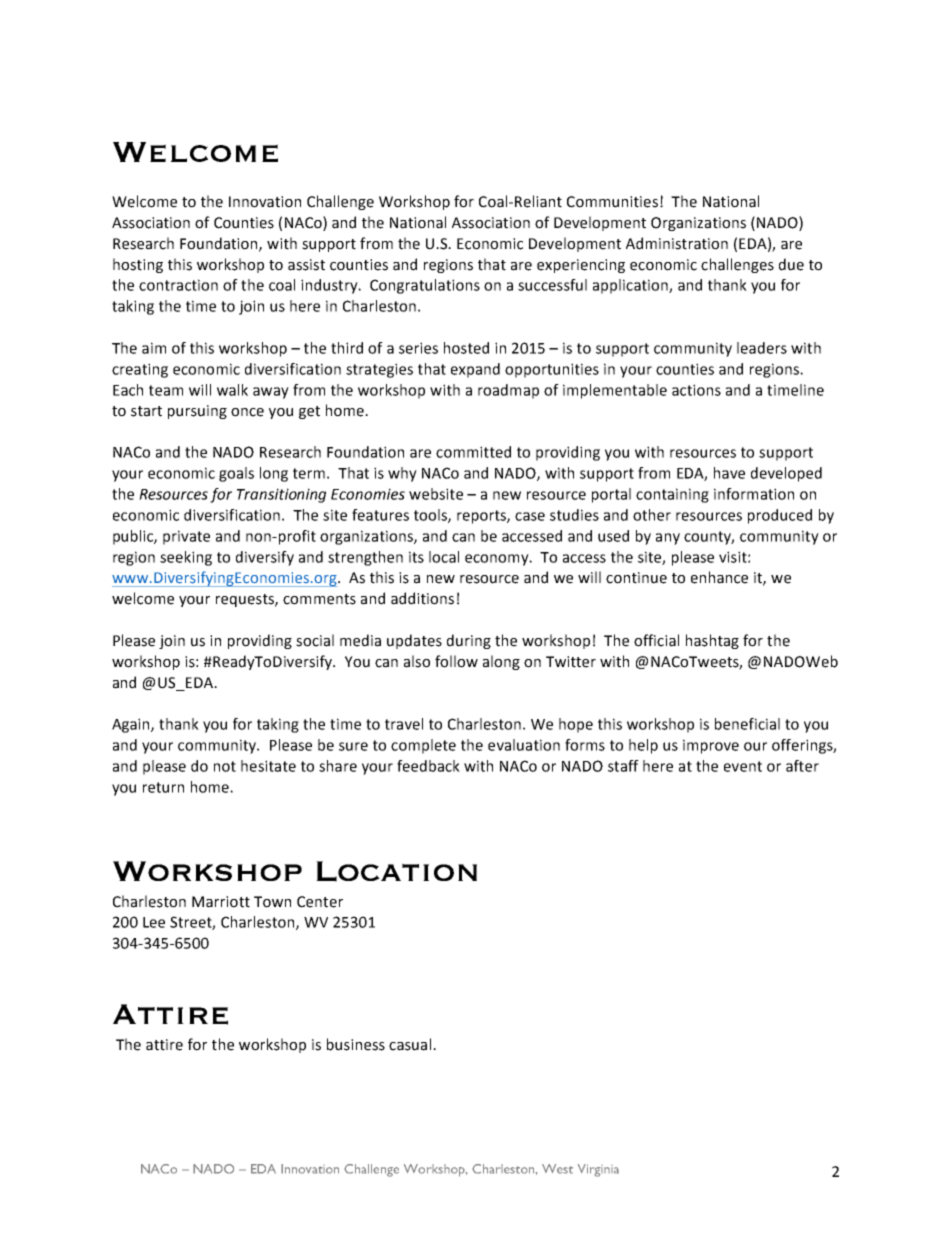 Image resolution: width=952 pixels, height=1233 pixels. I want to click on Administration, so click(677, 243).
